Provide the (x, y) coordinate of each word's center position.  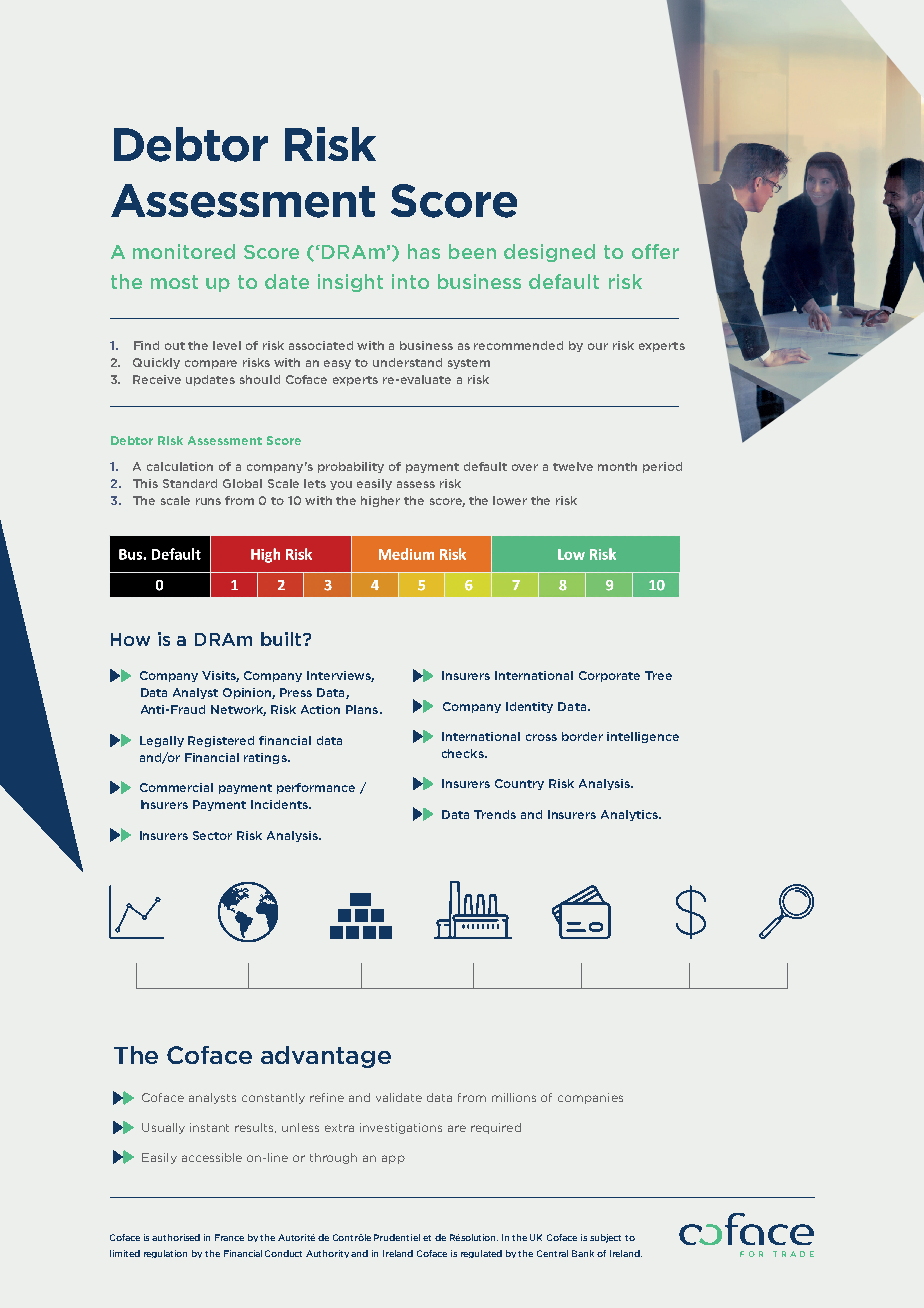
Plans (363, 709)
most (174, 282)
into (410, 281)
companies (590, 1098)
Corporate (609, 676)
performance (316, 788)
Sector (212, 835)
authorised (176, 1237)
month (617, 466)
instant (209, 1127)
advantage (326, 1057)
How (130, 639)
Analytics (630, 815)
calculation (180, 466)
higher (380, 501)
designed (549, 253)
